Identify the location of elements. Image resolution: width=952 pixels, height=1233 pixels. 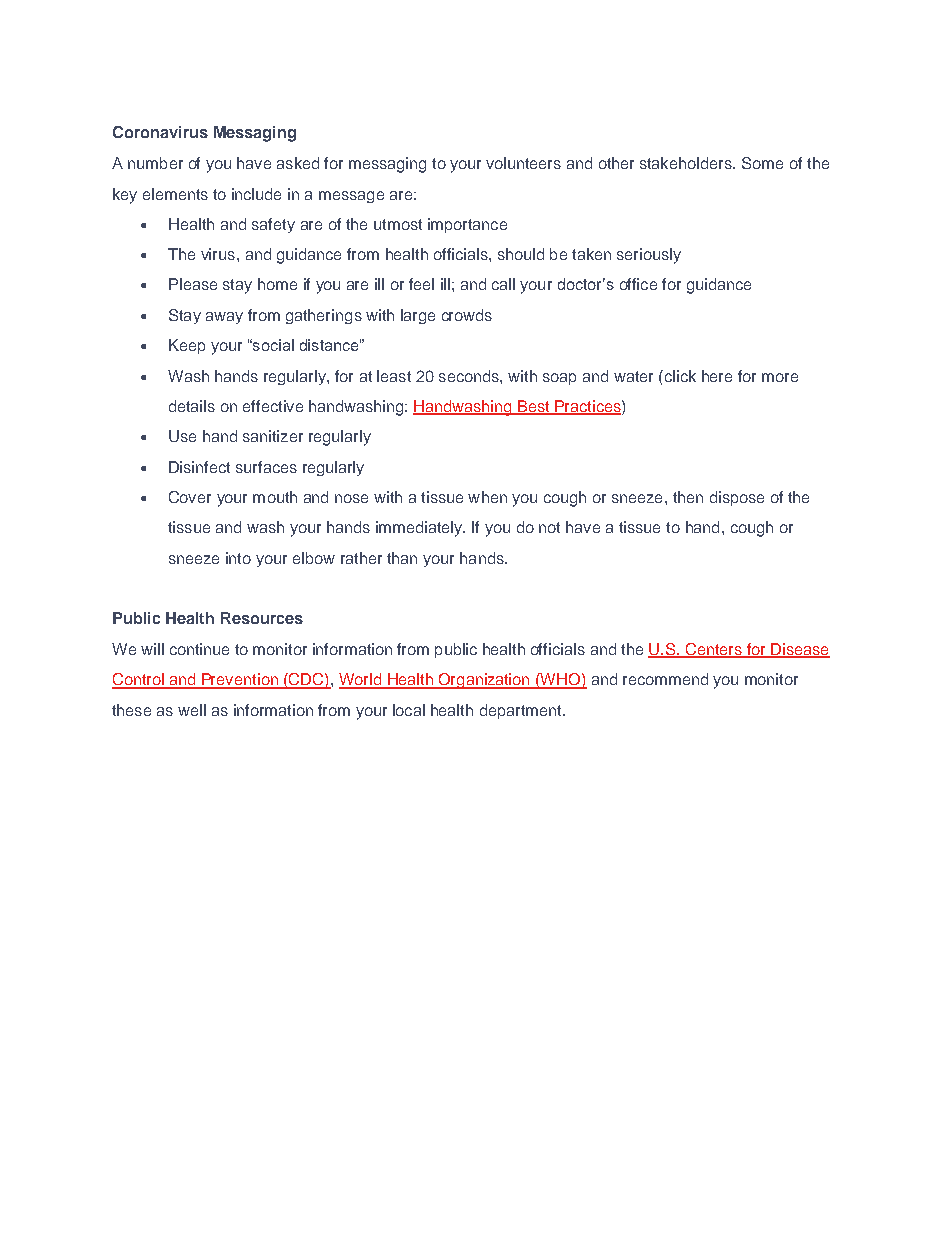
(175, 194).
